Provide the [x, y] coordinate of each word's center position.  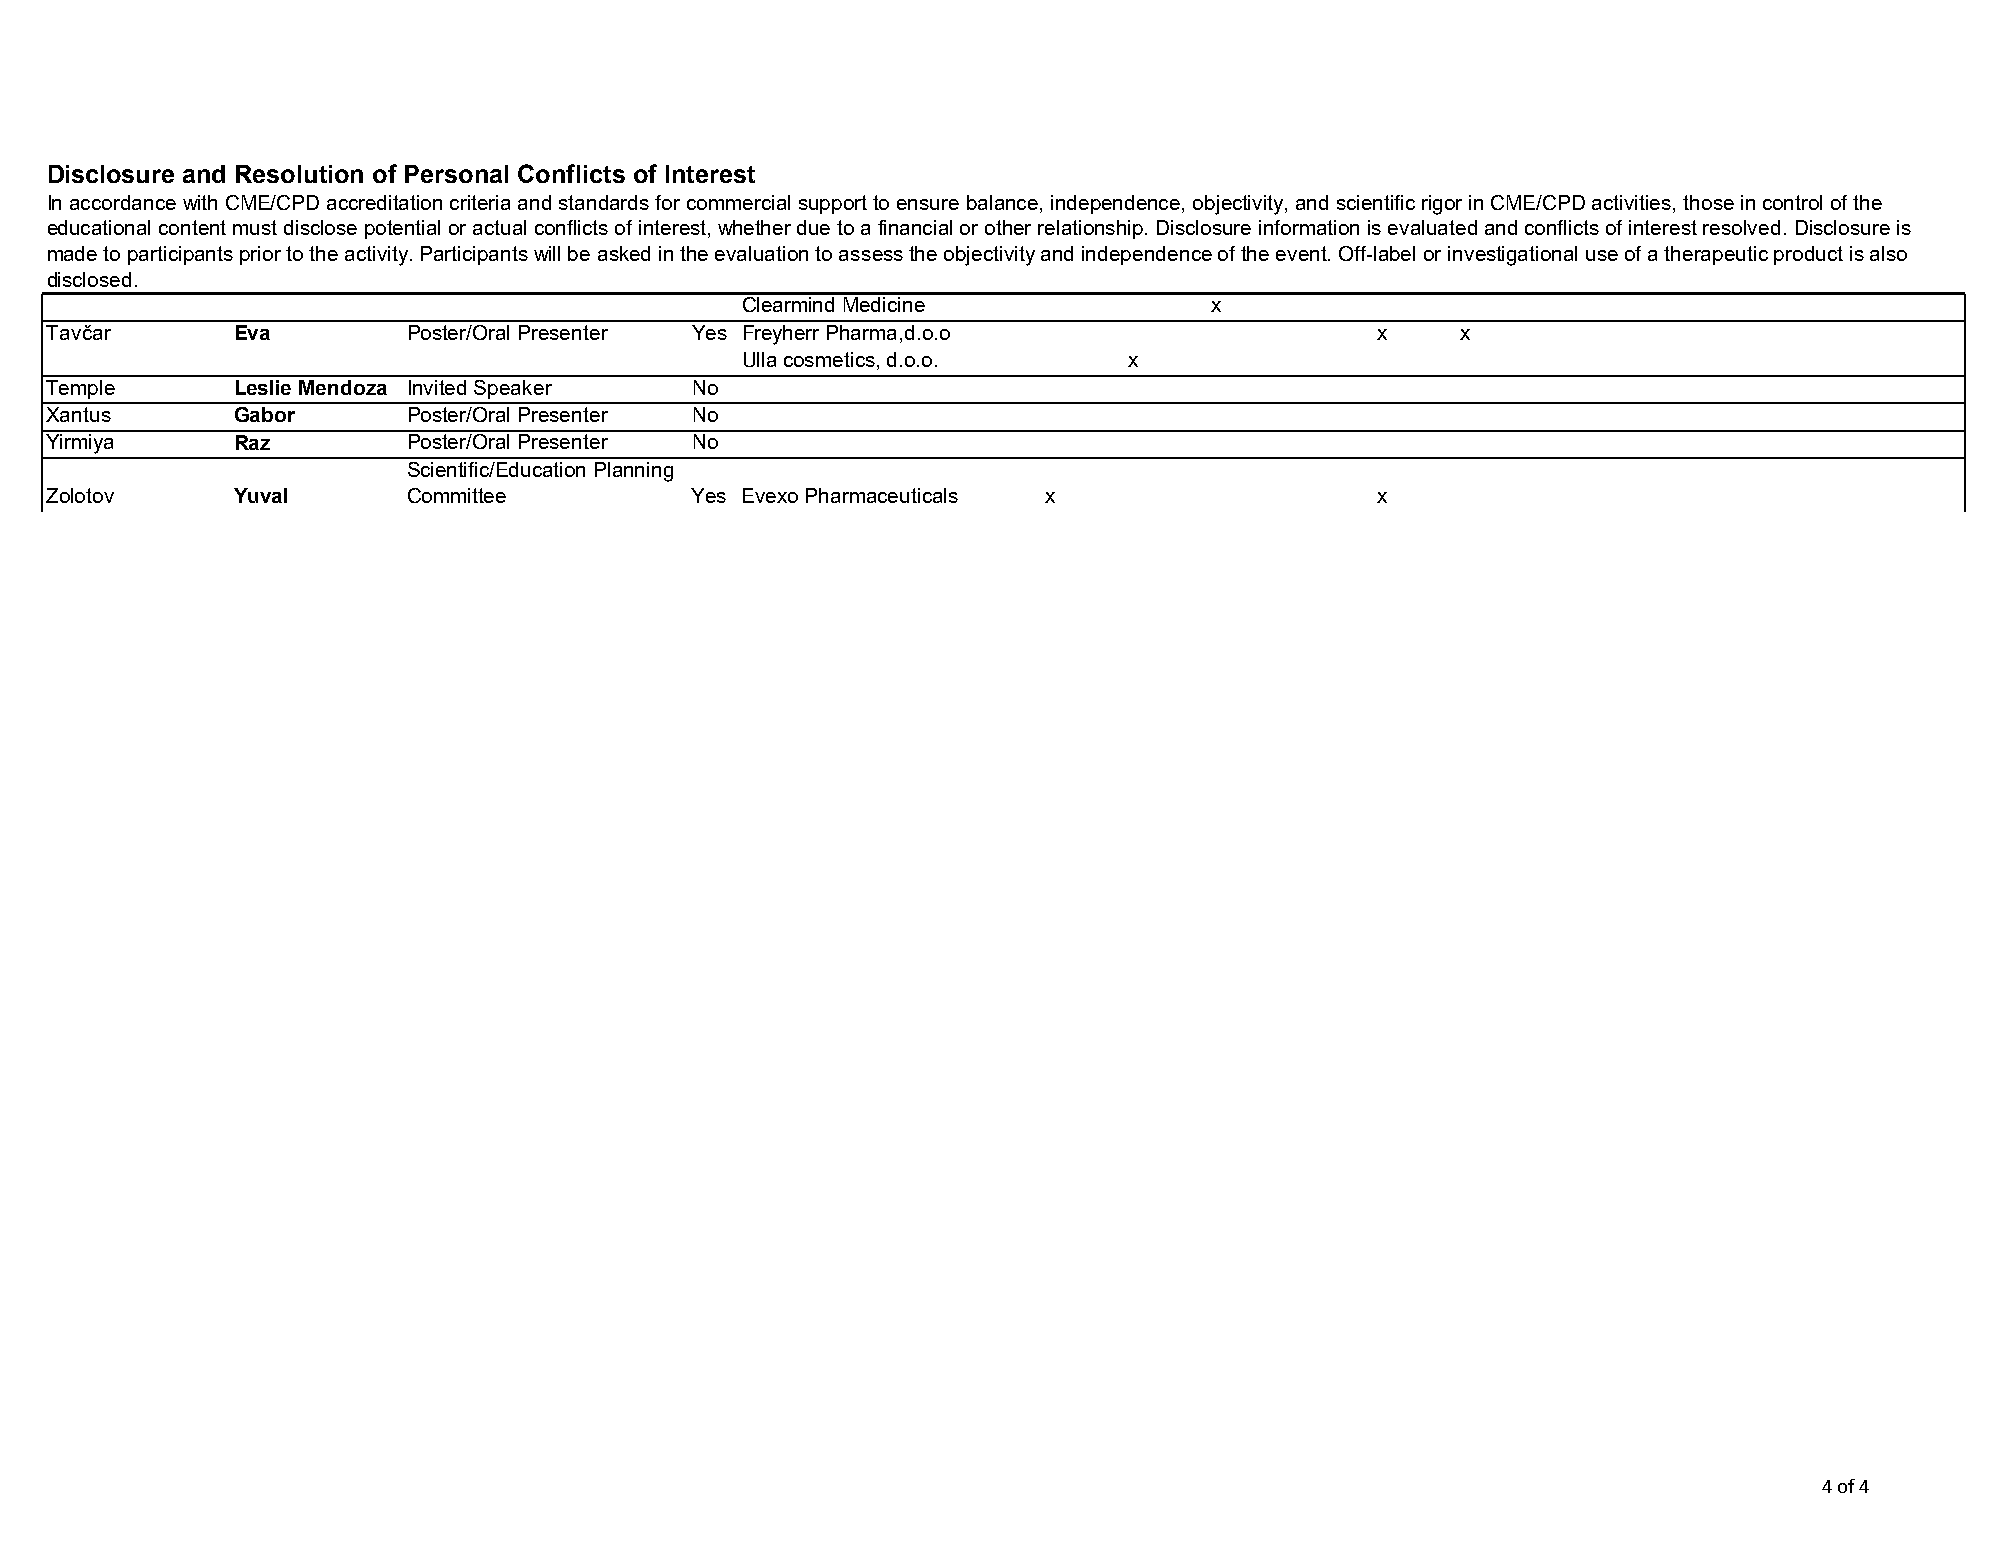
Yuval [260, 495]
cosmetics [829, 359]
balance [1004, 204]
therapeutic [1716, 255]
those [1708, 202]
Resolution [299, 174]
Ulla [760, 359]
